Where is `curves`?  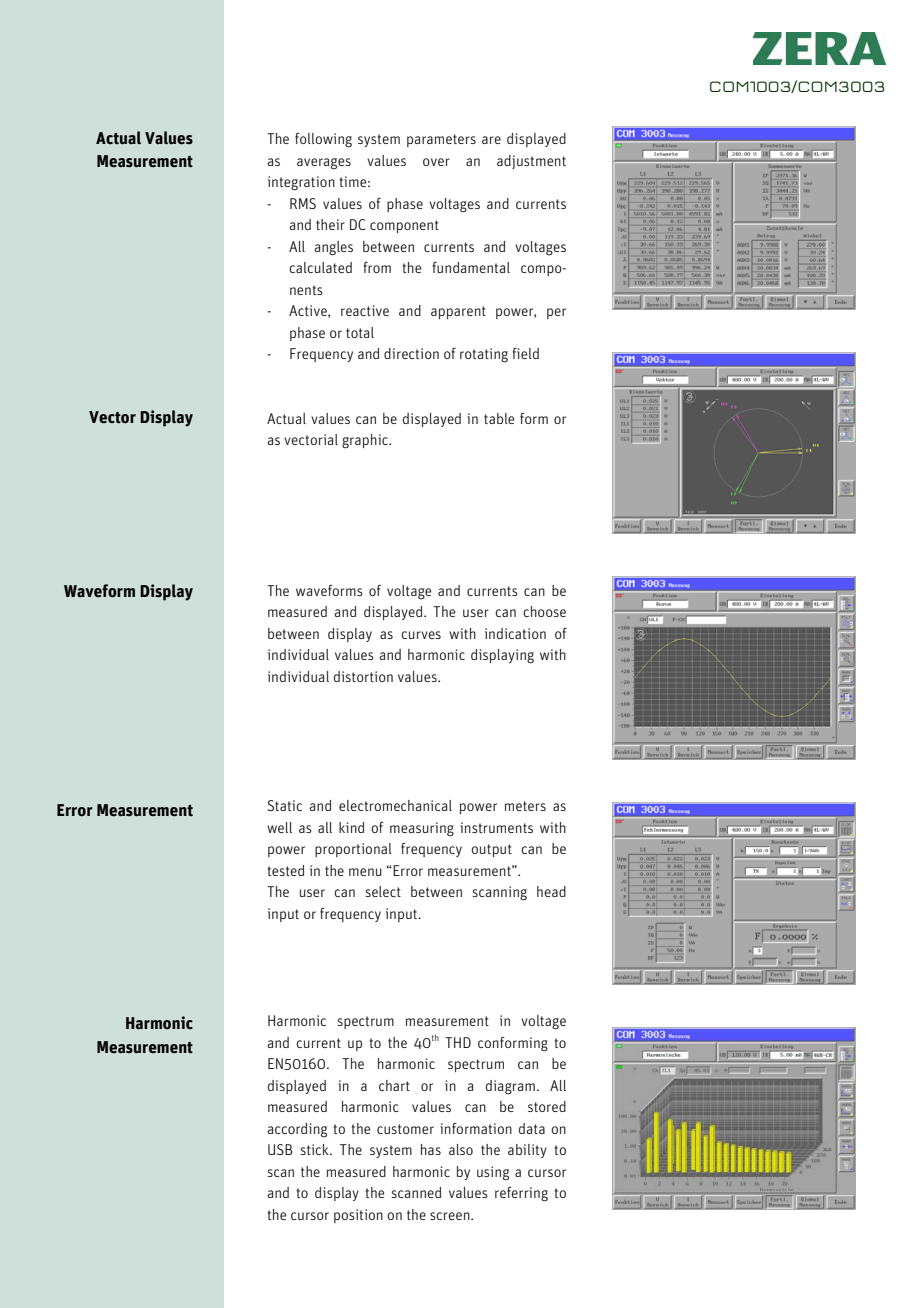 curves is located at coordinates (421, 635).
